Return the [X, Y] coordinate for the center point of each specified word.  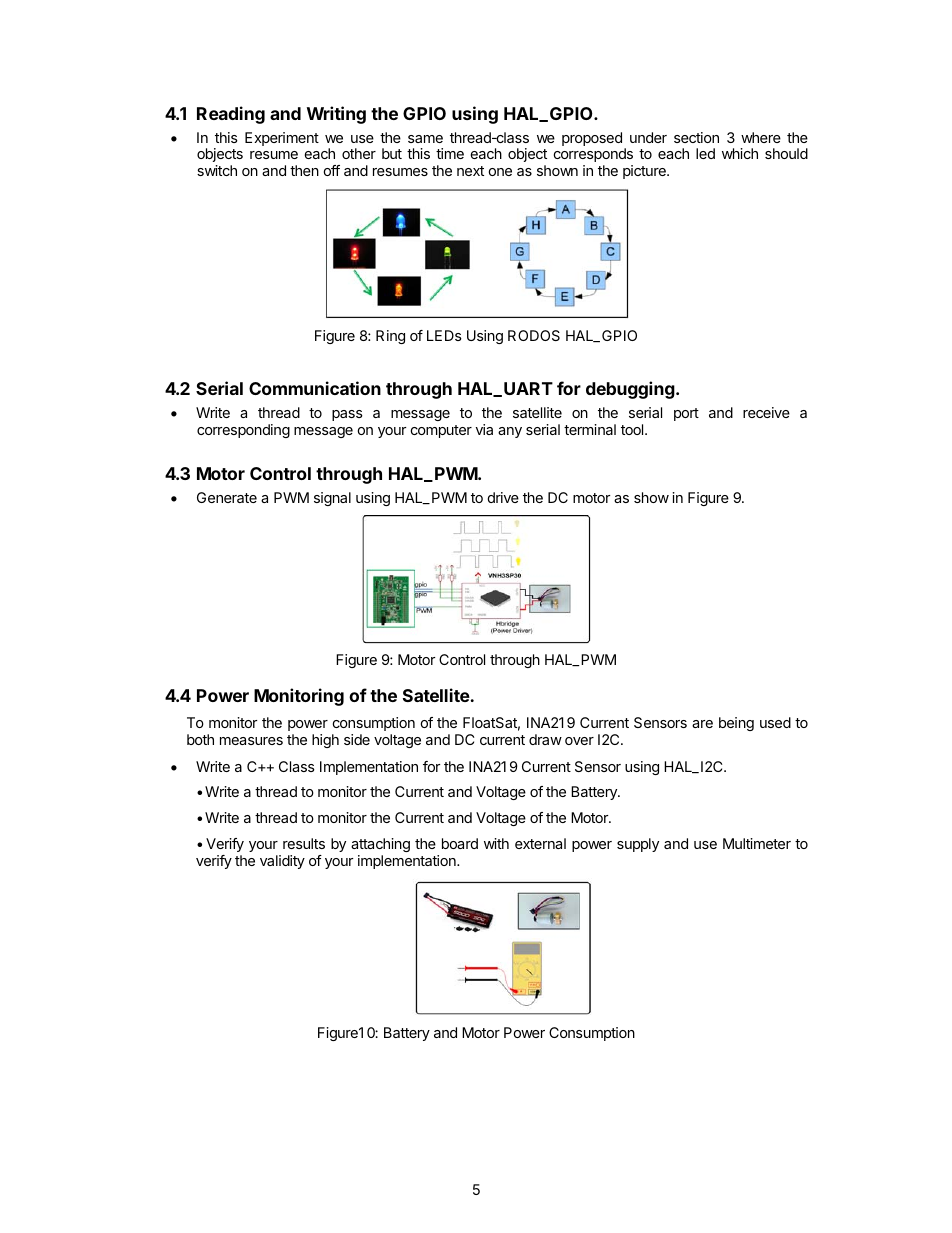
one [500, 172]
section [696, 137]
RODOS [534, 335]
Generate [227, 497]
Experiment [282, 139]
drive [503, 497]
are [702, 724]
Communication [315, 388]
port [686, 414]
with [496, 843]
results [304, 843]
